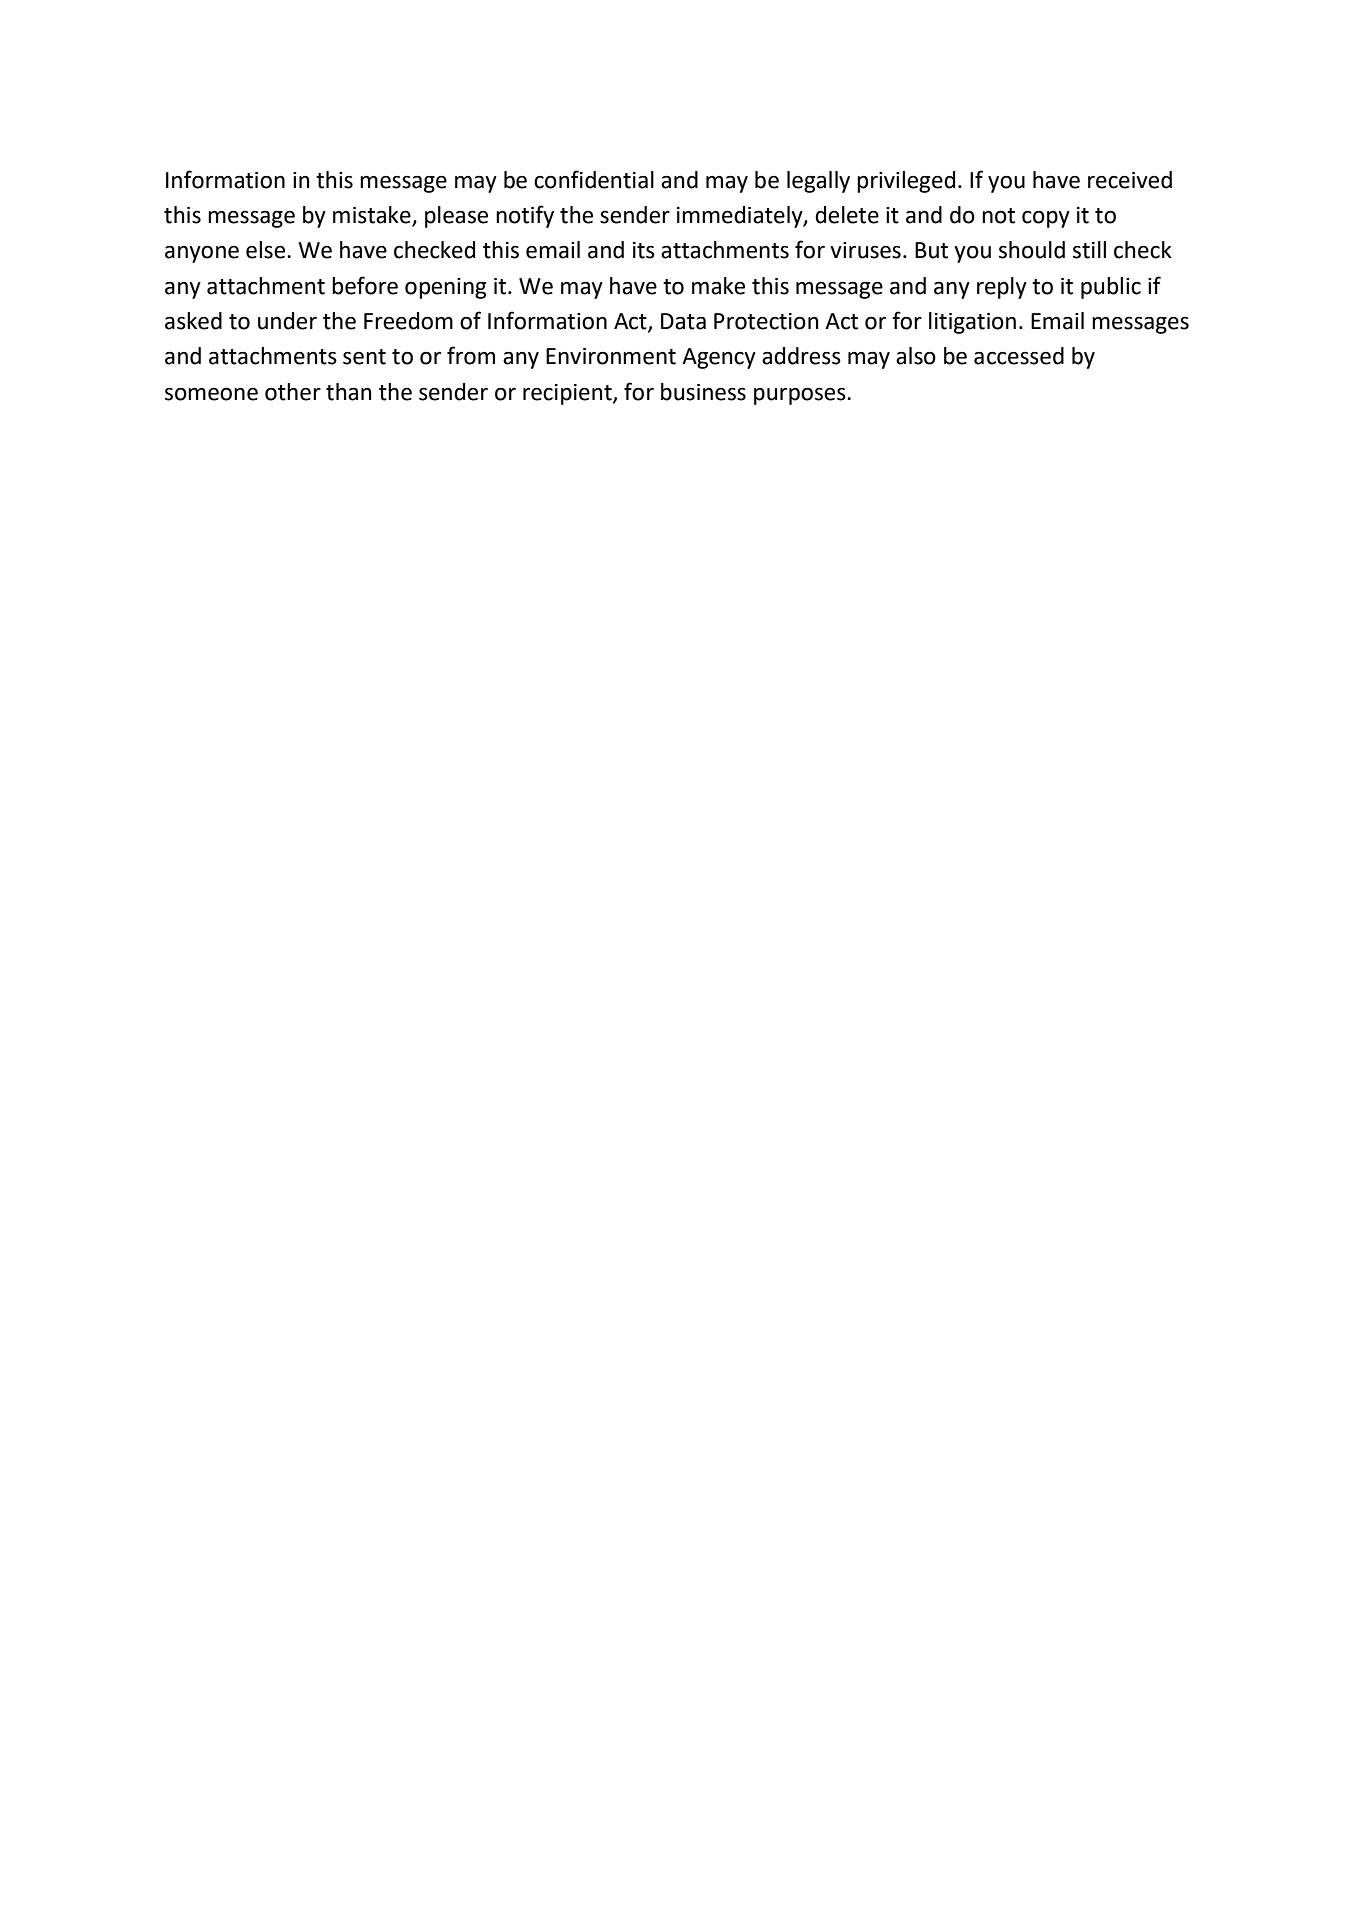 This screenshot has height=1921, width=1358. Describe the element at coordinates (594, 179) in the screenshot. I see `confidential` at that location.
